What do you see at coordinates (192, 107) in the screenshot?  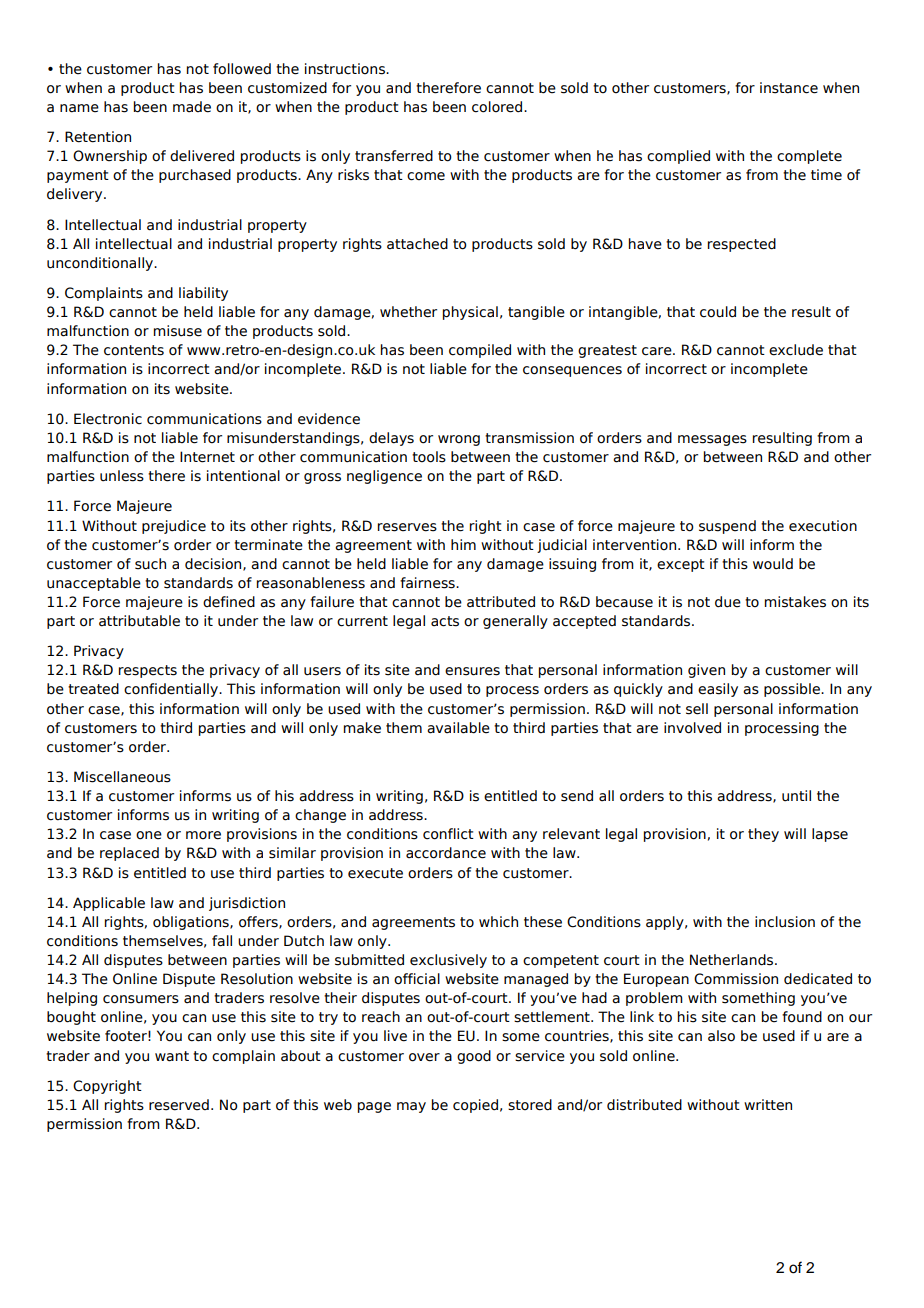 I see `made` at bounding box center [192, 107].
